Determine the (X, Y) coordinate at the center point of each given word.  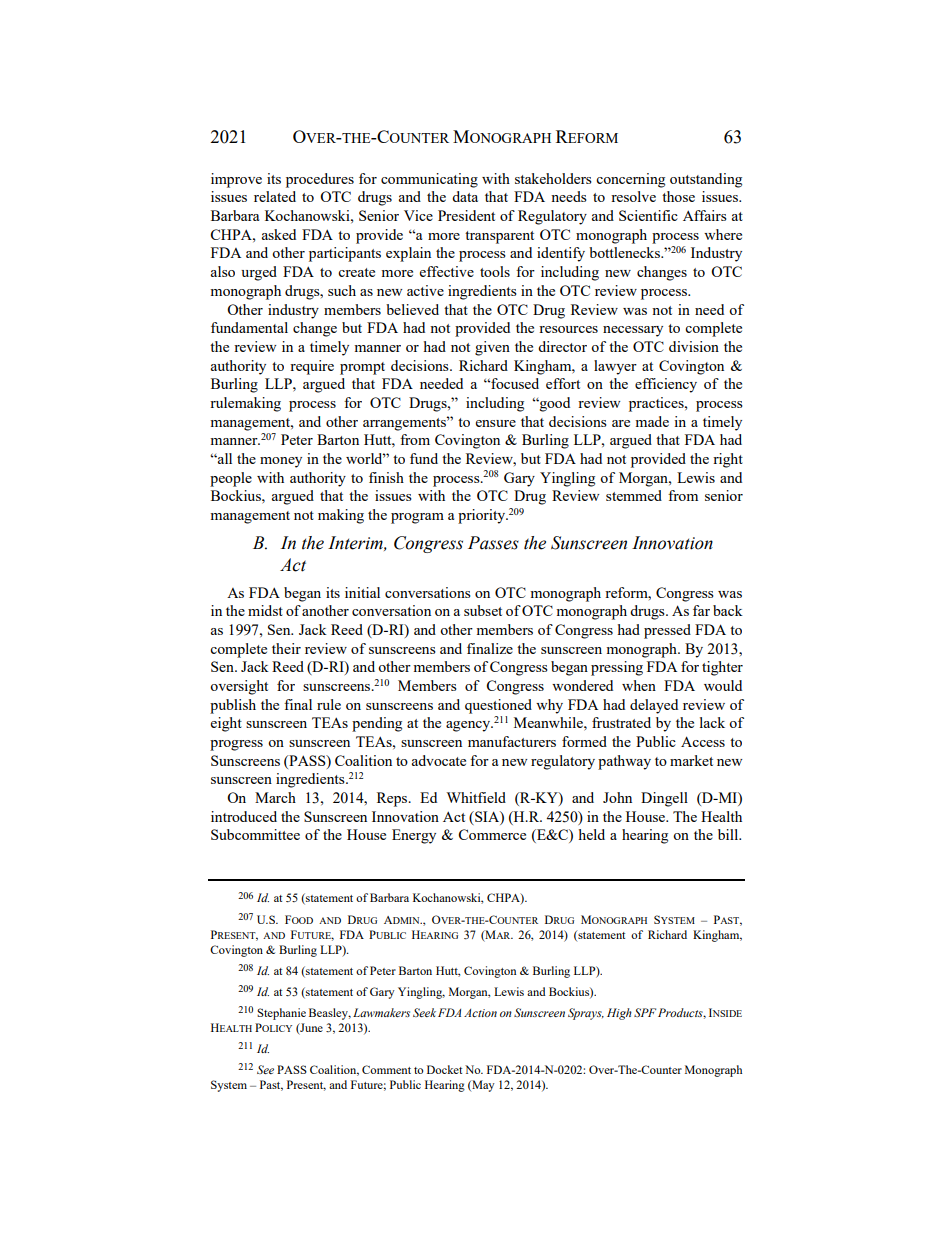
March (275, 797)
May (482, 1086)
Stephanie (281, 1014)
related (275, 196)
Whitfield (476, 797)
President (466, 215)
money (281, 462)
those (678, 196)
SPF (645, 1012)
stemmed (634, 495)
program (417, 518)
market (691, 760)
